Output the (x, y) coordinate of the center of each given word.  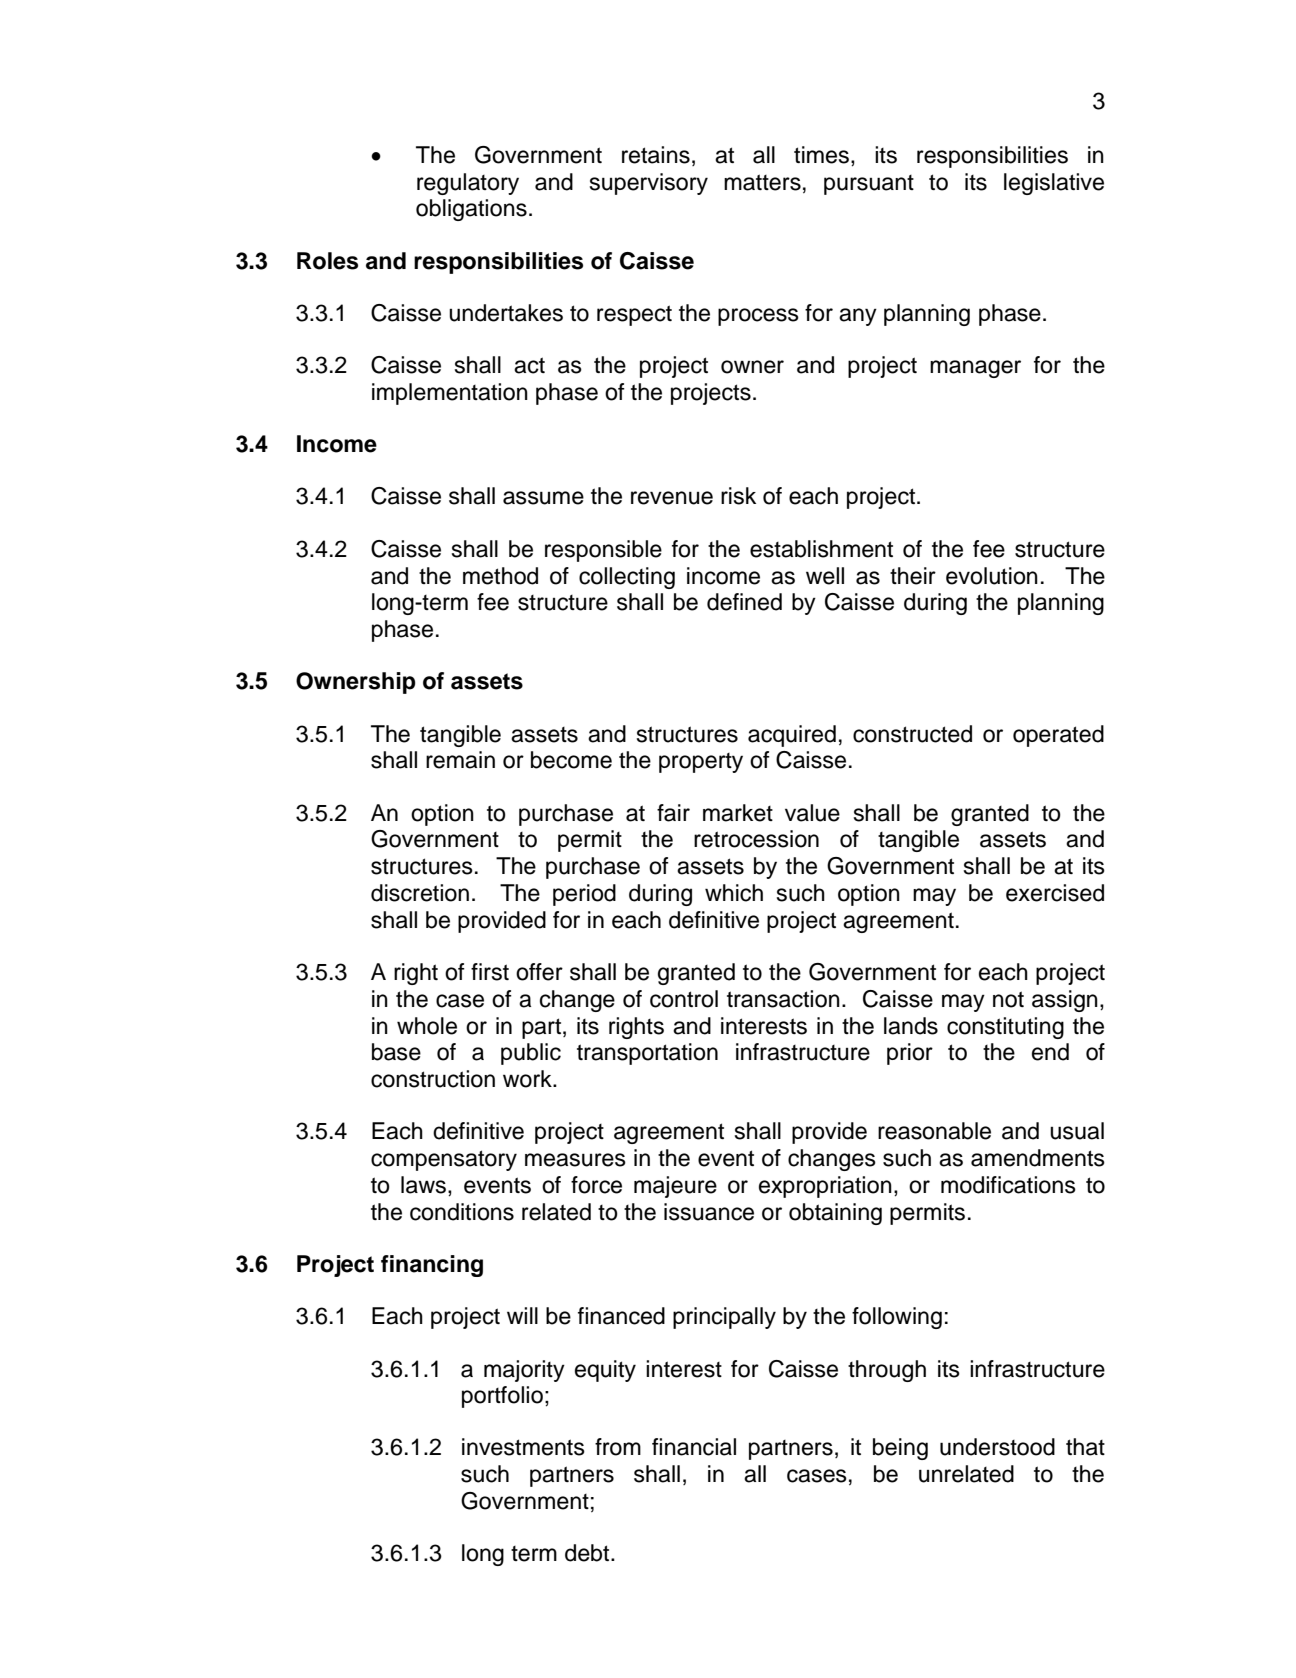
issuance (709, 1212)
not (1008, 999)
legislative (1054, 184)
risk (738, 496)
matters (762, 182)
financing (432, 1266)
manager (975, 369)
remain (460, 760)
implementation (450, 394)
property (701, 763)
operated (1058, 736)
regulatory (468, 184)
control (684, 999)
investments (523, 1447)
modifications (1008, 1185)
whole (427, 1026)
